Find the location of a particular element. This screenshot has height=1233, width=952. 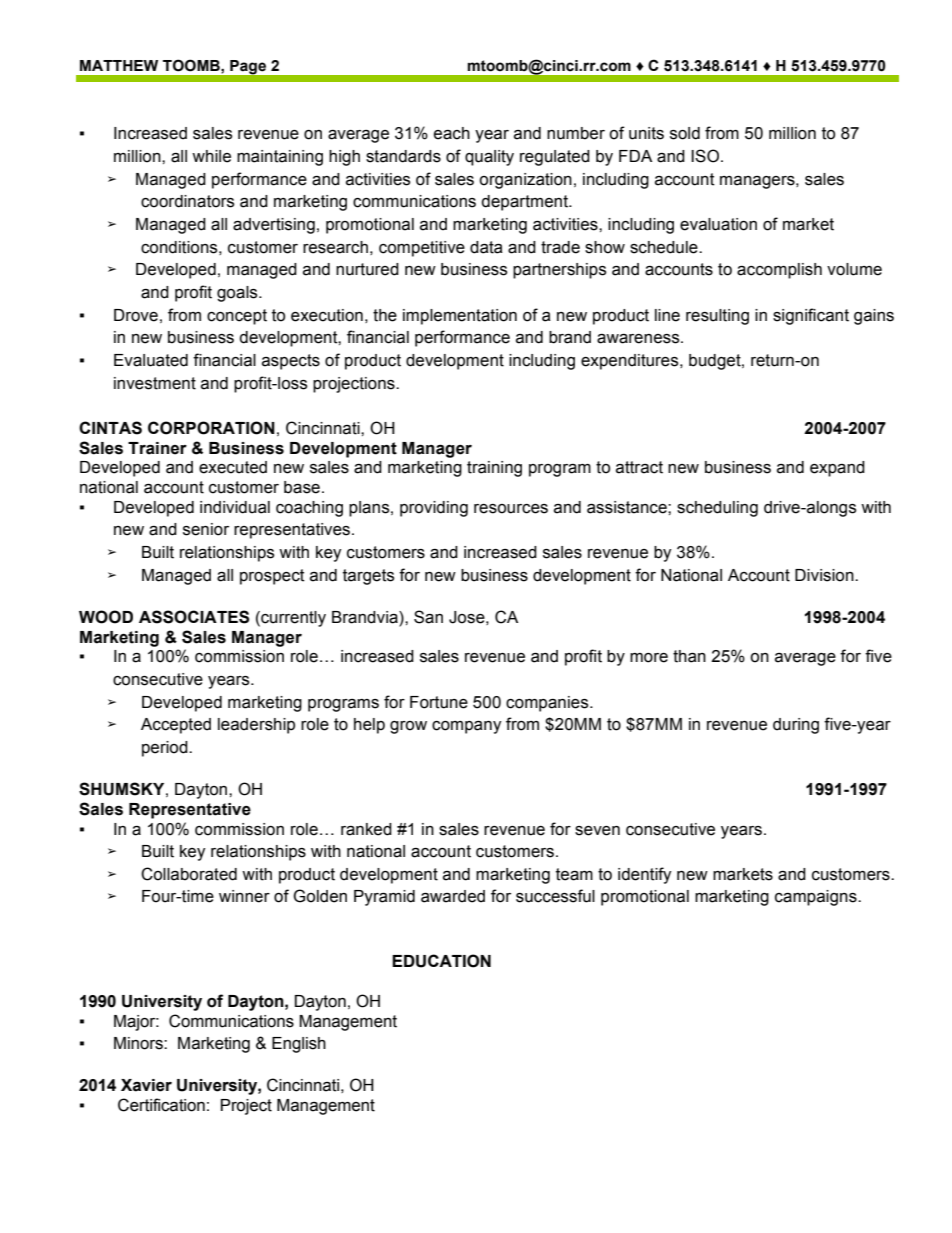

each is located at coordinates (452, 133).
